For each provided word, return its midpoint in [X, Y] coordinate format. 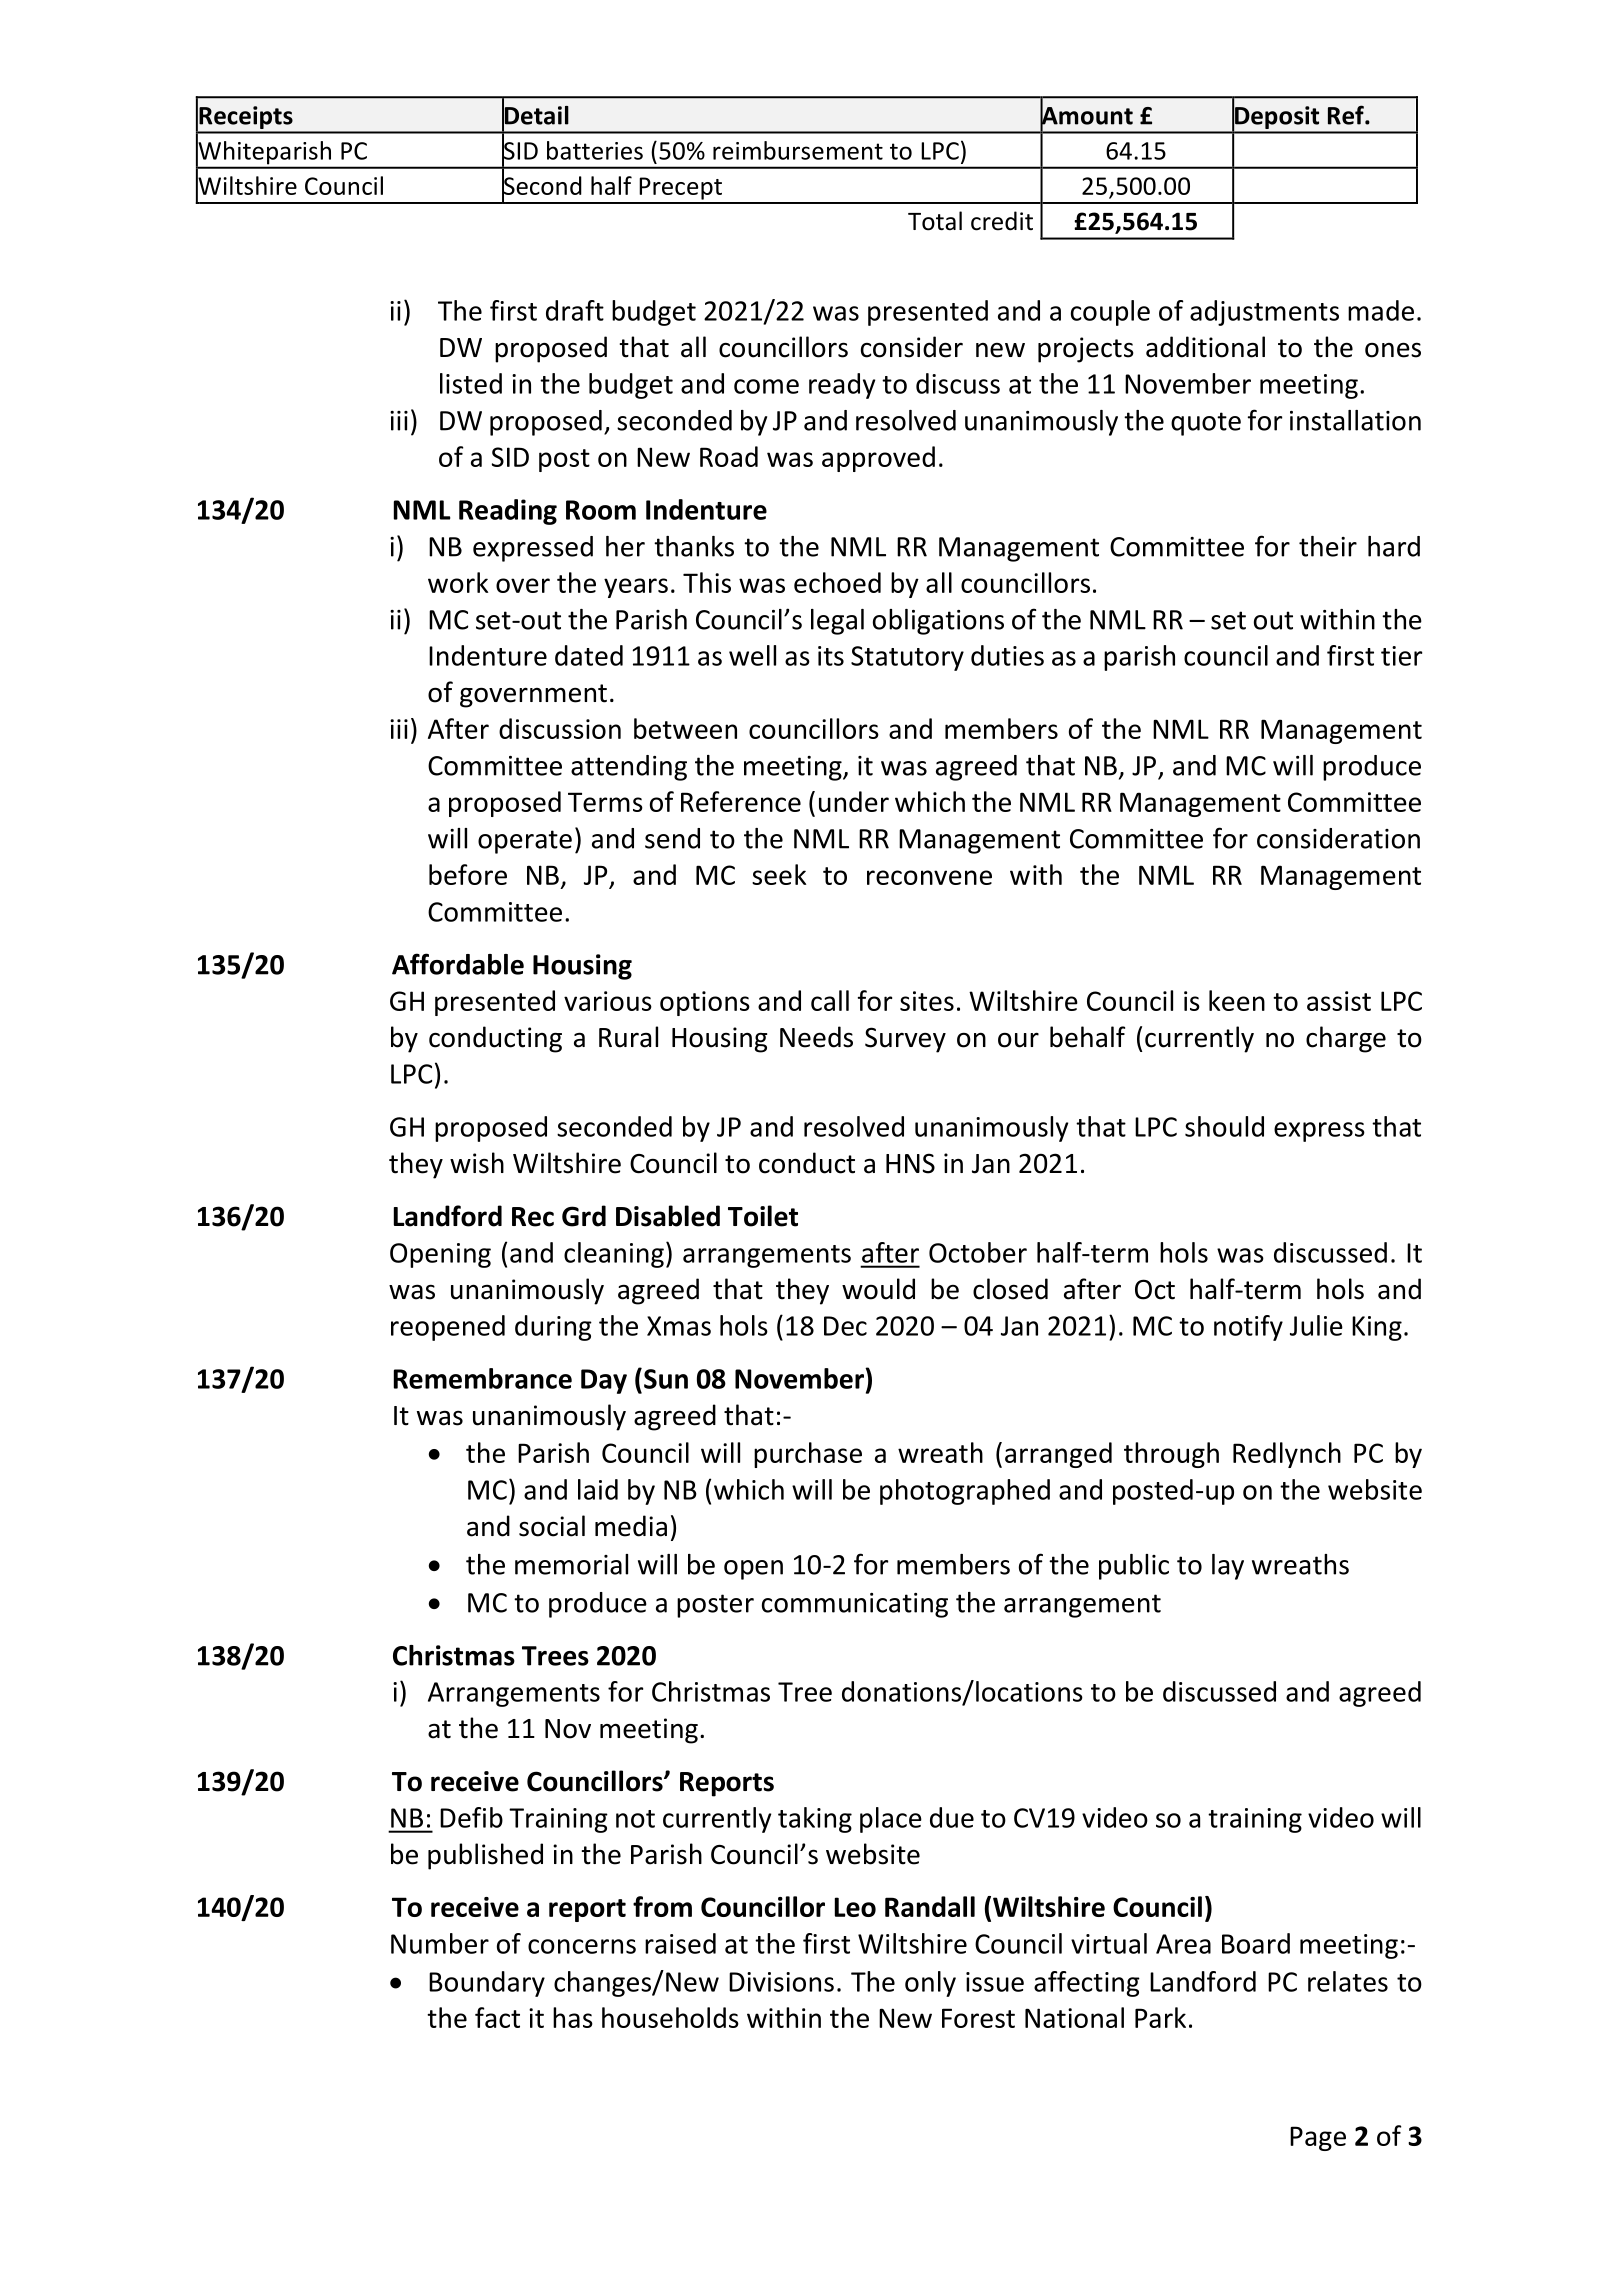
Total [935, 221]
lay [1228, 1567]
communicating [855, 1605]
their [1328, 546]
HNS [910, 1163]
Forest [978, 2018]
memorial [571, 1564]
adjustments [1264, 313]
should [1224, 1126]
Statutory [907, 658]
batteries [595, 150]
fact [497, 2017]
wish [477, 1163]
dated [589, 655]
